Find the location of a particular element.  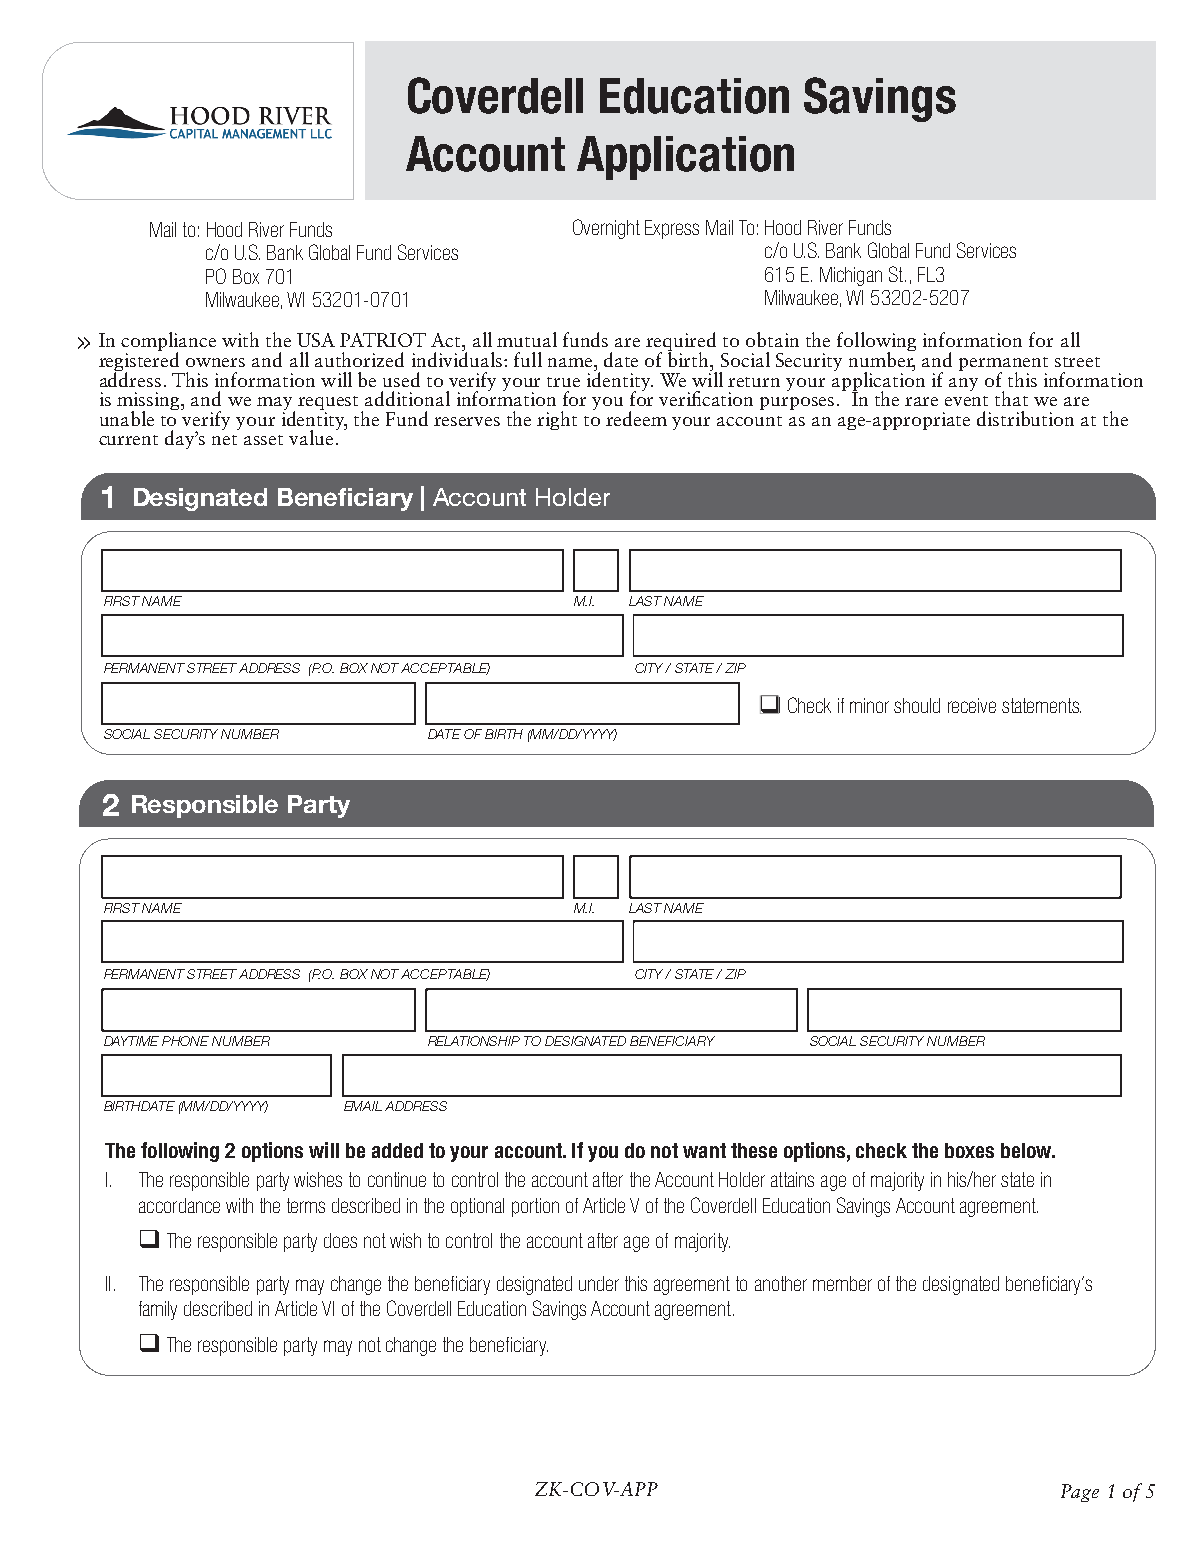

below is located at coordinates (1027, 1150).
